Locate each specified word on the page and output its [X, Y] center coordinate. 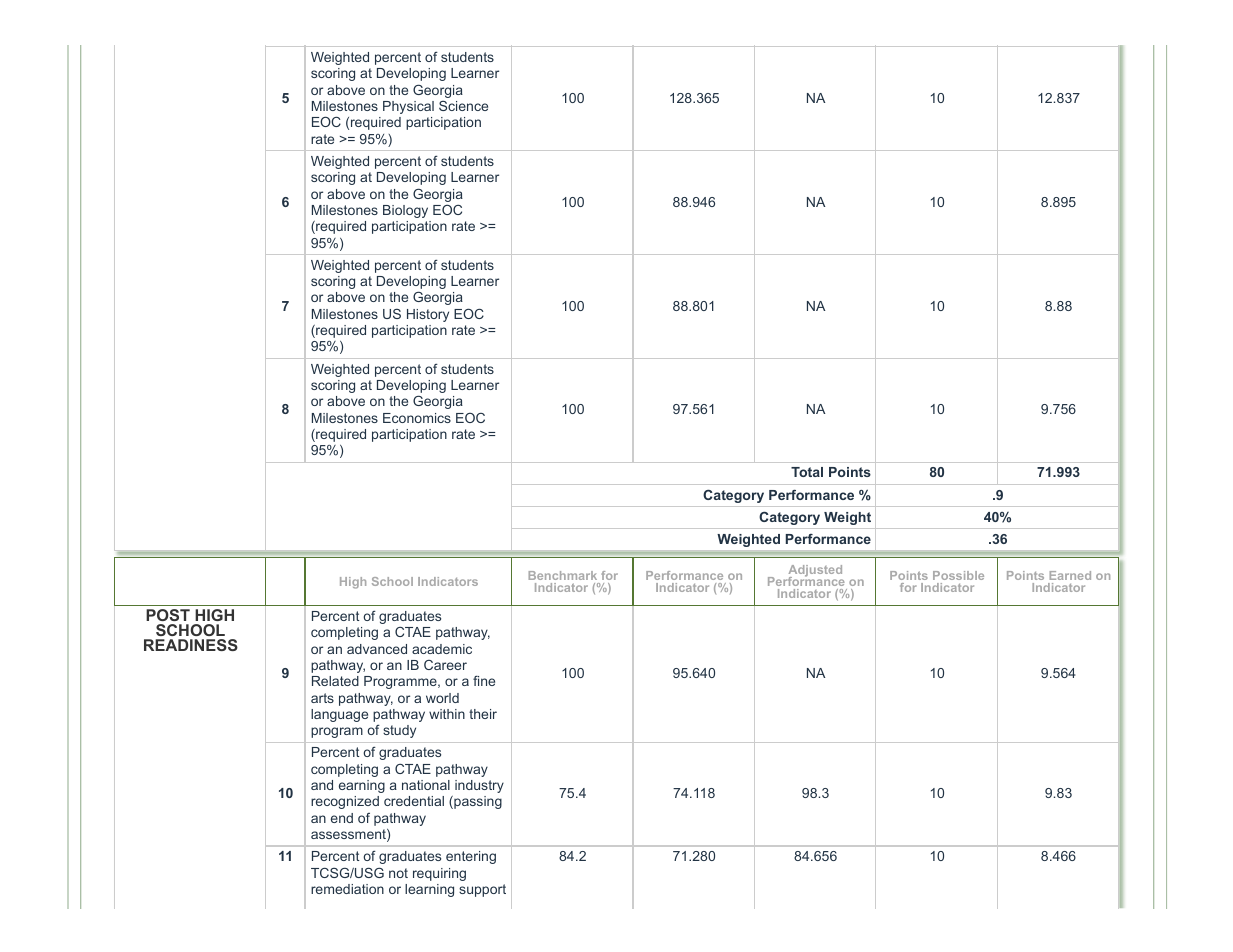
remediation [347, 889]
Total [807, 472]
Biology [405, 211]
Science [463, 106]
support [482, 890]
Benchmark [563, 575]
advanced [377, 649]
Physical [408, 107]
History [428, 315]
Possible [958, 575]
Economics [417, 418]
